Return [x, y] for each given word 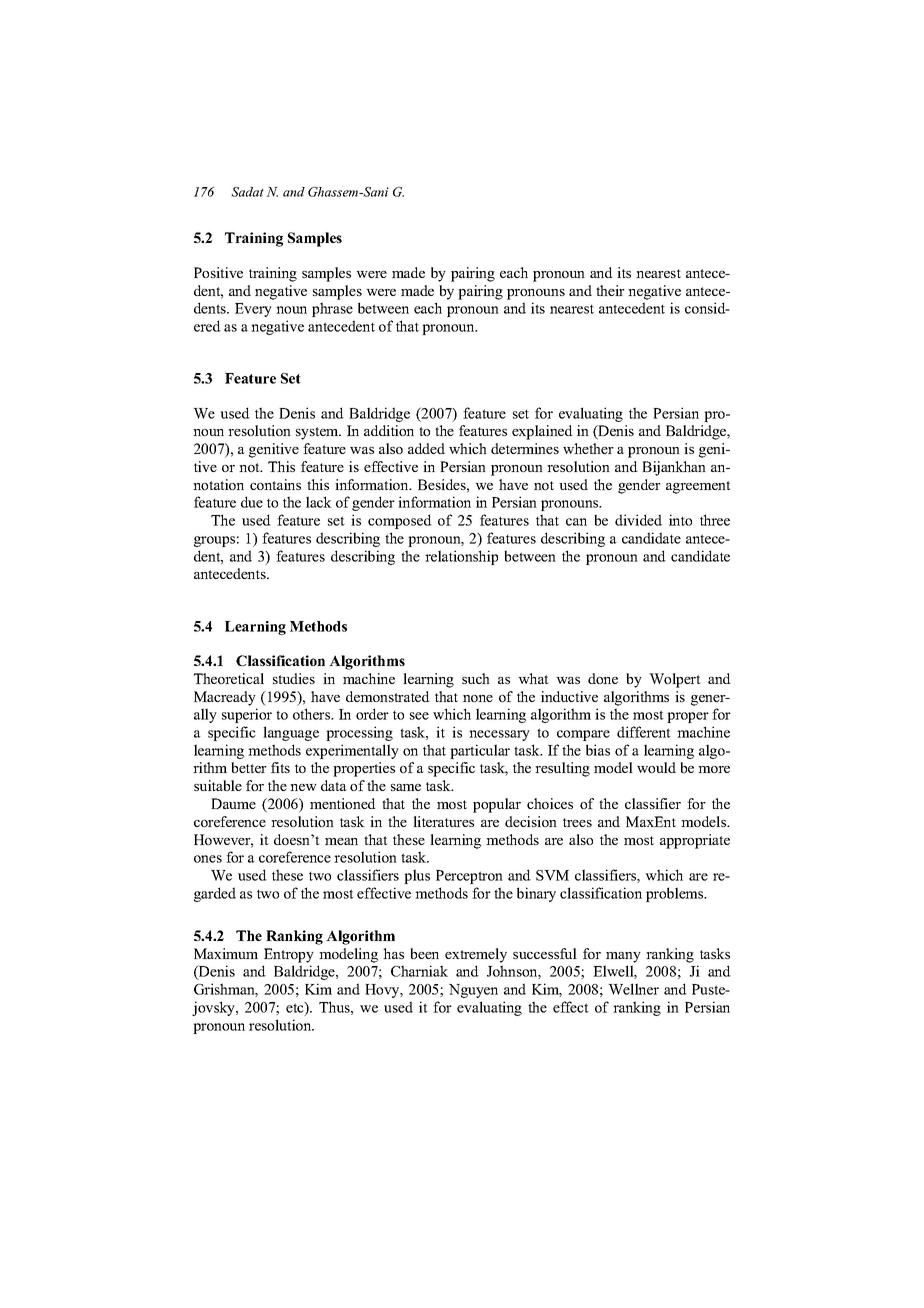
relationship [461, 557]
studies [294, 678]
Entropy [289, 955]
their [610, 290]
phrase [332, 309]
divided [638, 520]
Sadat [247, 192]
